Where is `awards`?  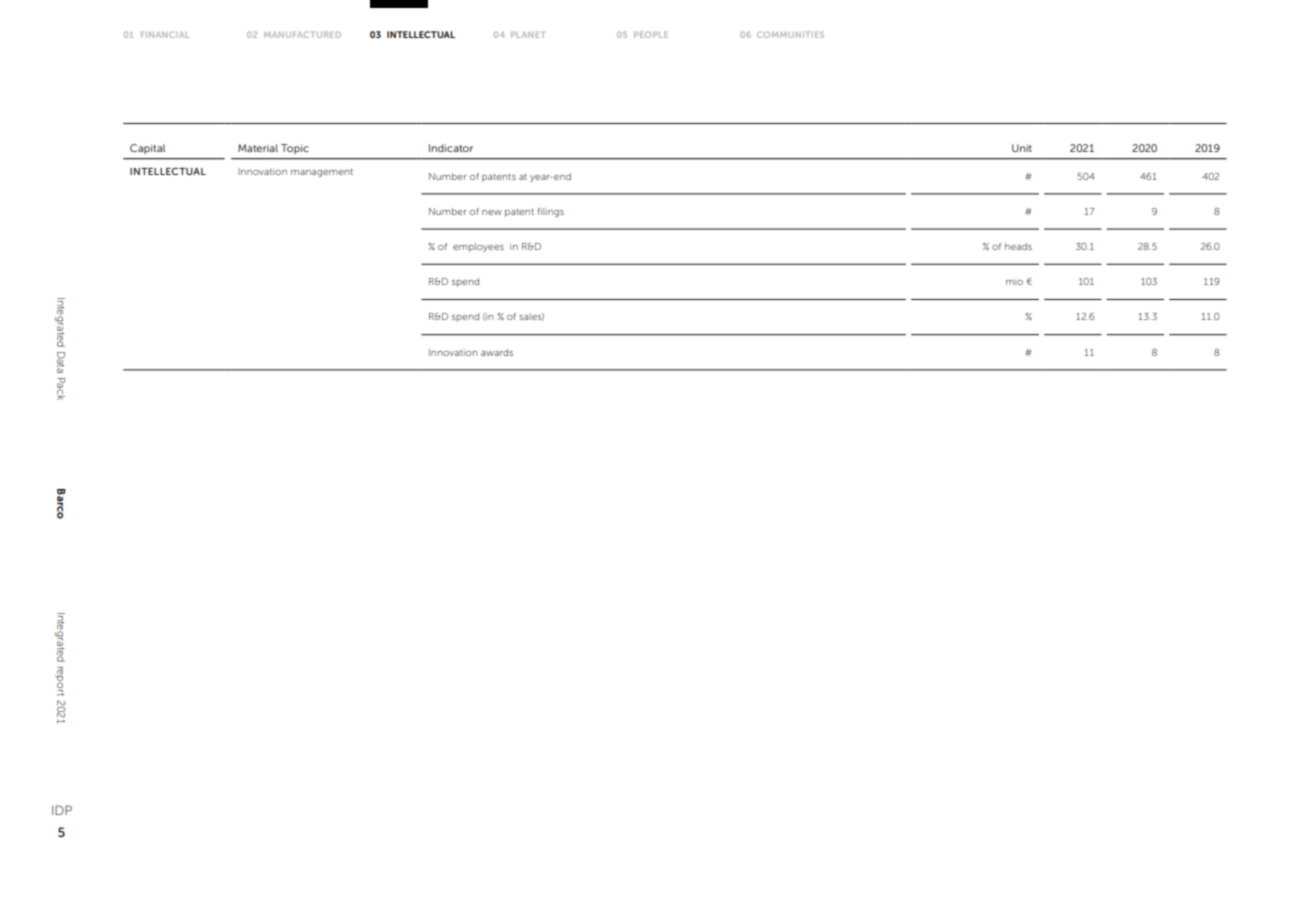 awards is located at coordinates (497, 352).
